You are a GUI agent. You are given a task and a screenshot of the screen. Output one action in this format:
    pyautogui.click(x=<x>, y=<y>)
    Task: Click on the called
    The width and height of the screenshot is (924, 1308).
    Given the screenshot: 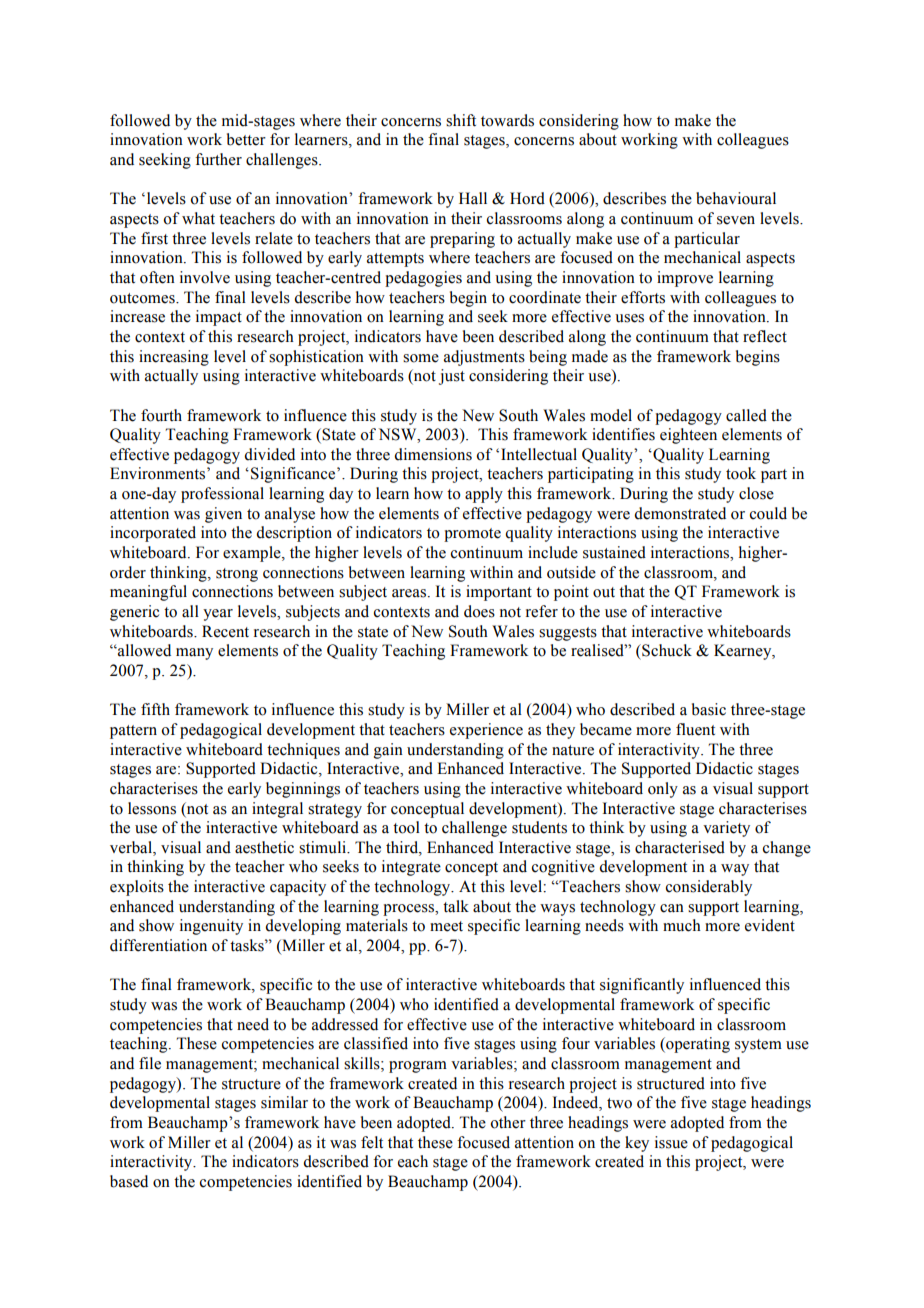 What is the action you would take?
    pyautogui.click(x=746, y=415)
